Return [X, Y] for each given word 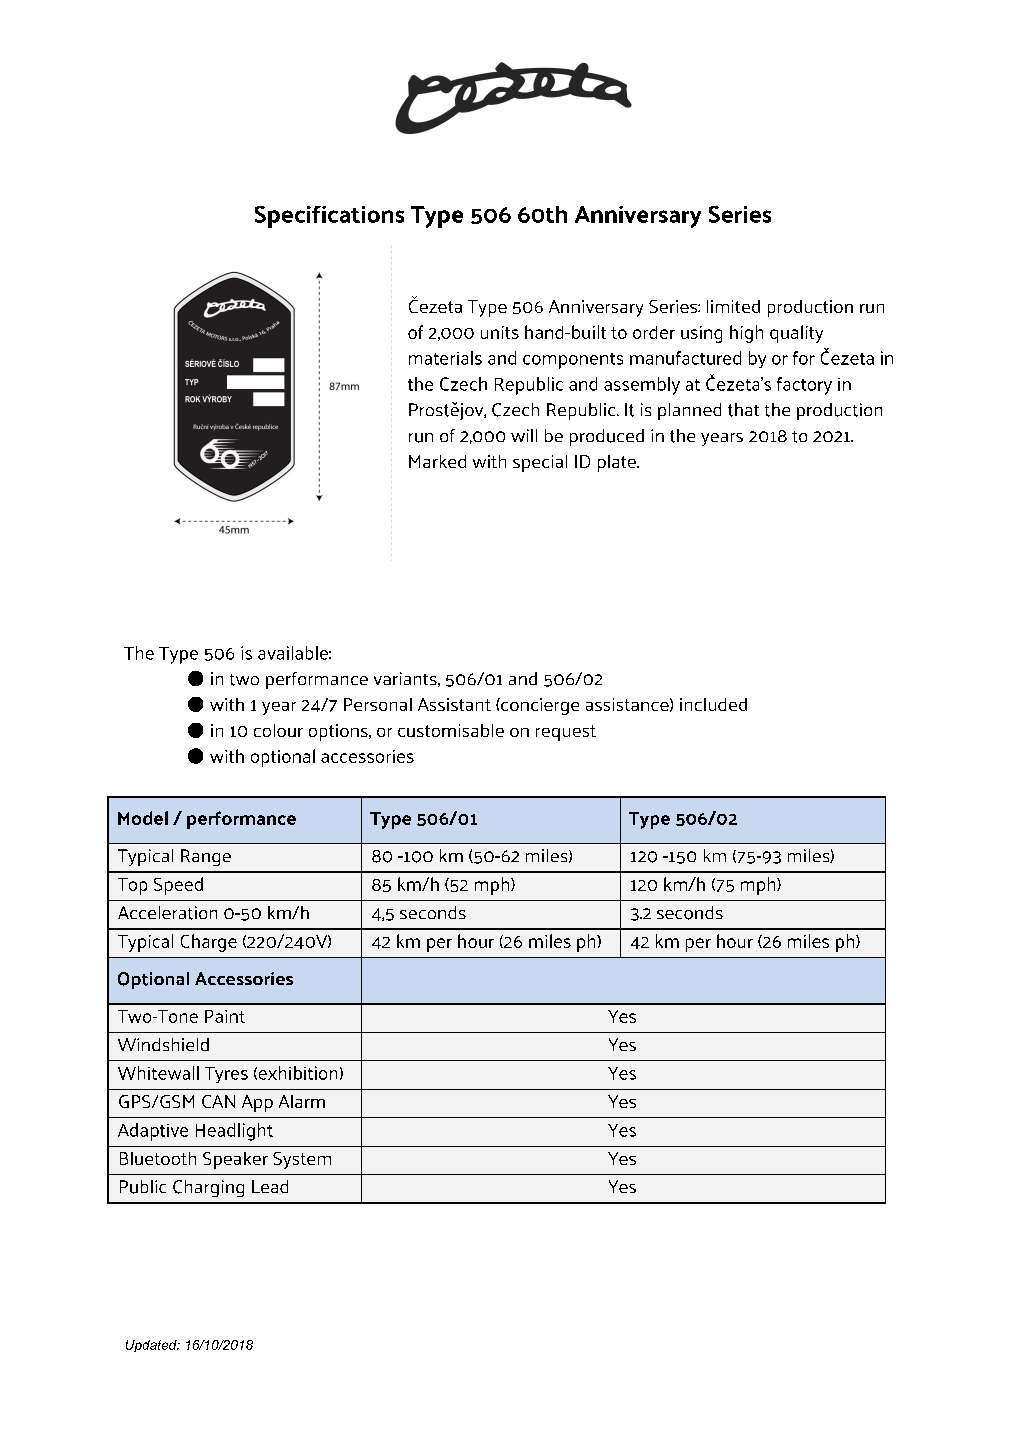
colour [278, 730]
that [743, 410]
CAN [218, 1101]
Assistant [454, 704]
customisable [451, 730]
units [500, 332]
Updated [152, 1346]
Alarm [302, 1101]
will [524, 435]
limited [733, 306]
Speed [178, 886]
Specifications [329, 217]
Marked [437, 461]
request [566, 733]
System [302, 1160]
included [713, 704]
